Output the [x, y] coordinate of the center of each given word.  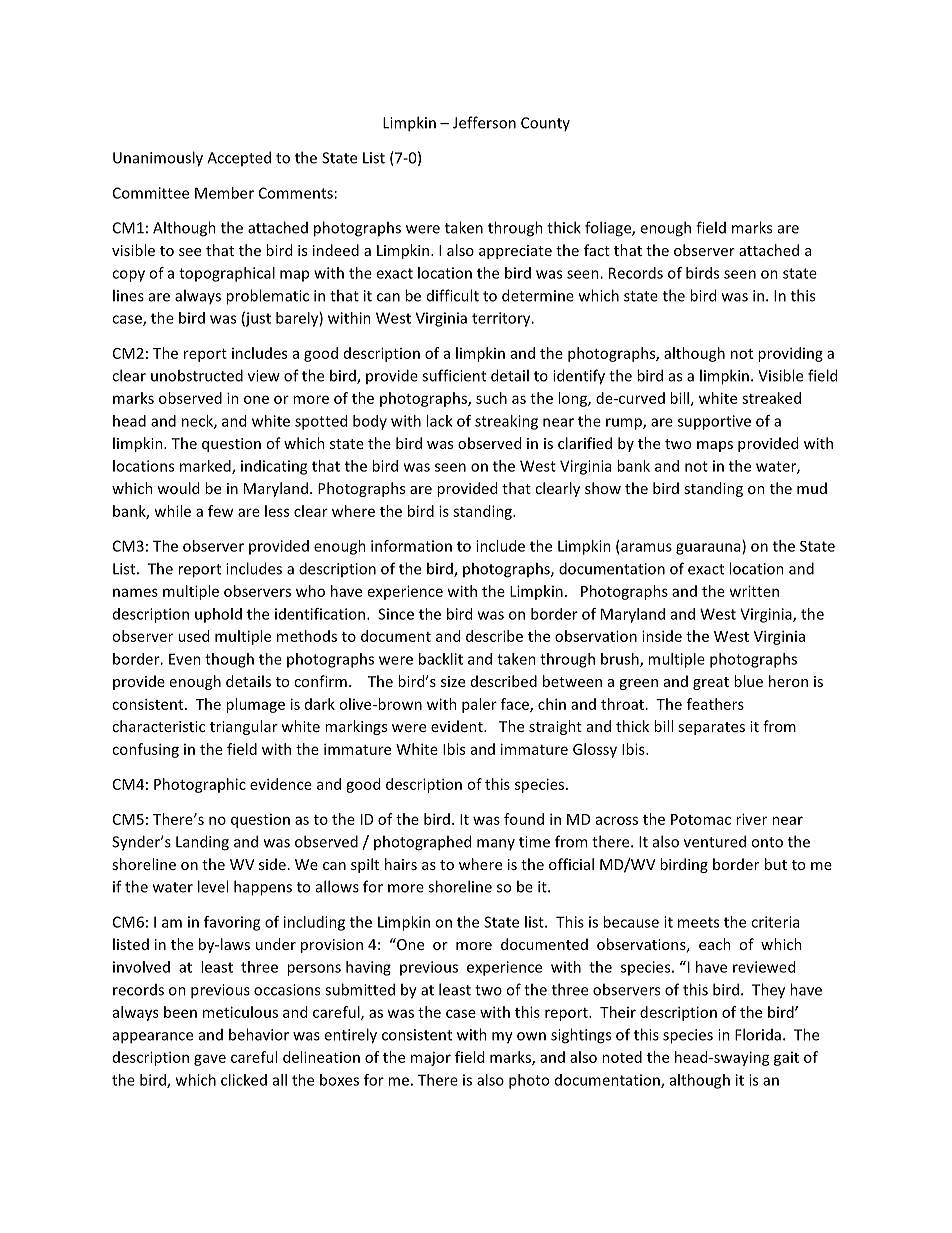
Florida [758, 1034]
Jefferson [484, 122]
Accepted [239, 158]
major [431, 1059]
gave [210, 1060]
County [545, 124]
